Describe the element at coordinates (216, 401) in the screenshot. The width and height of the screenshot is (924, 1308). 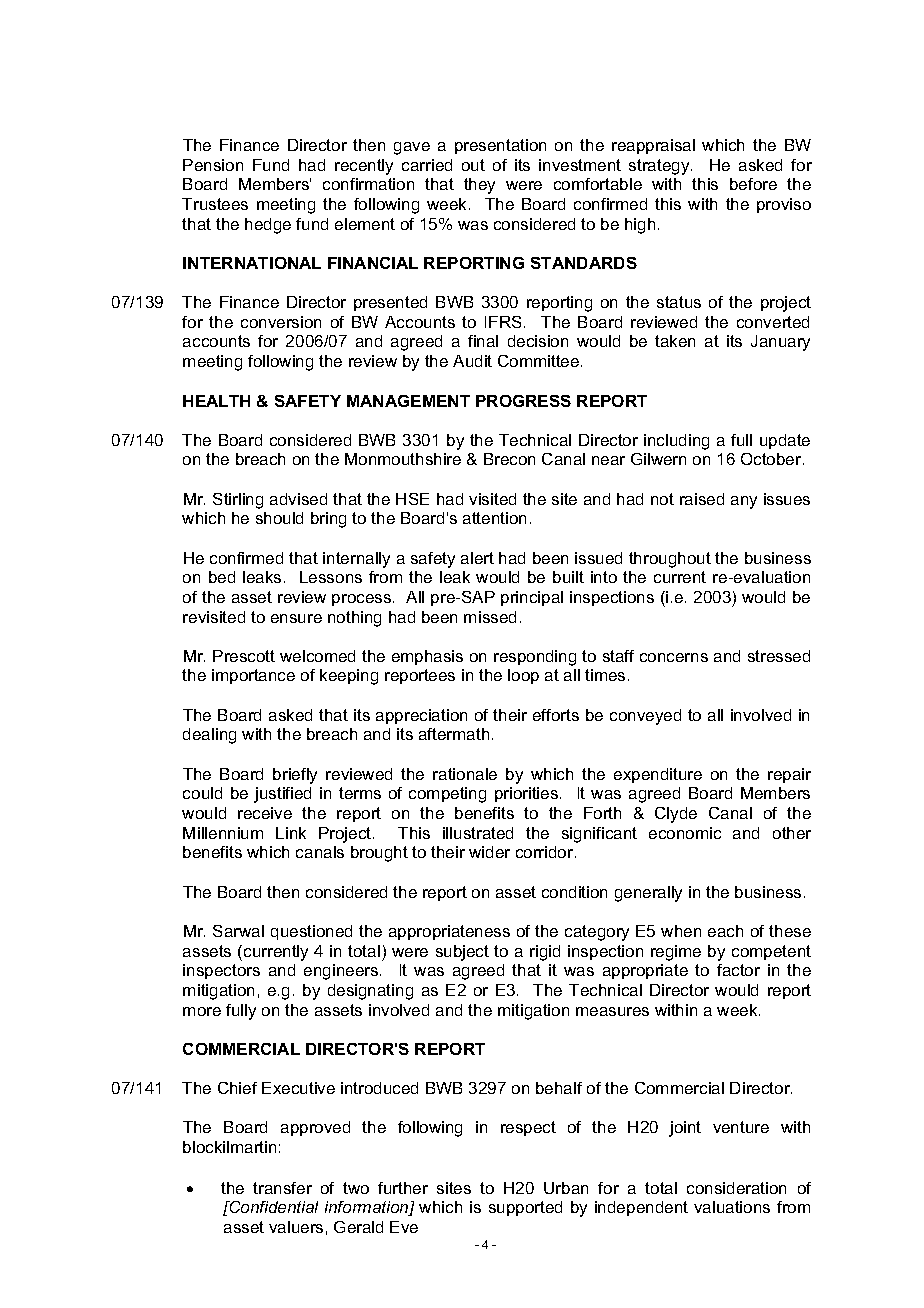
I see `HEALTH` at that location.
